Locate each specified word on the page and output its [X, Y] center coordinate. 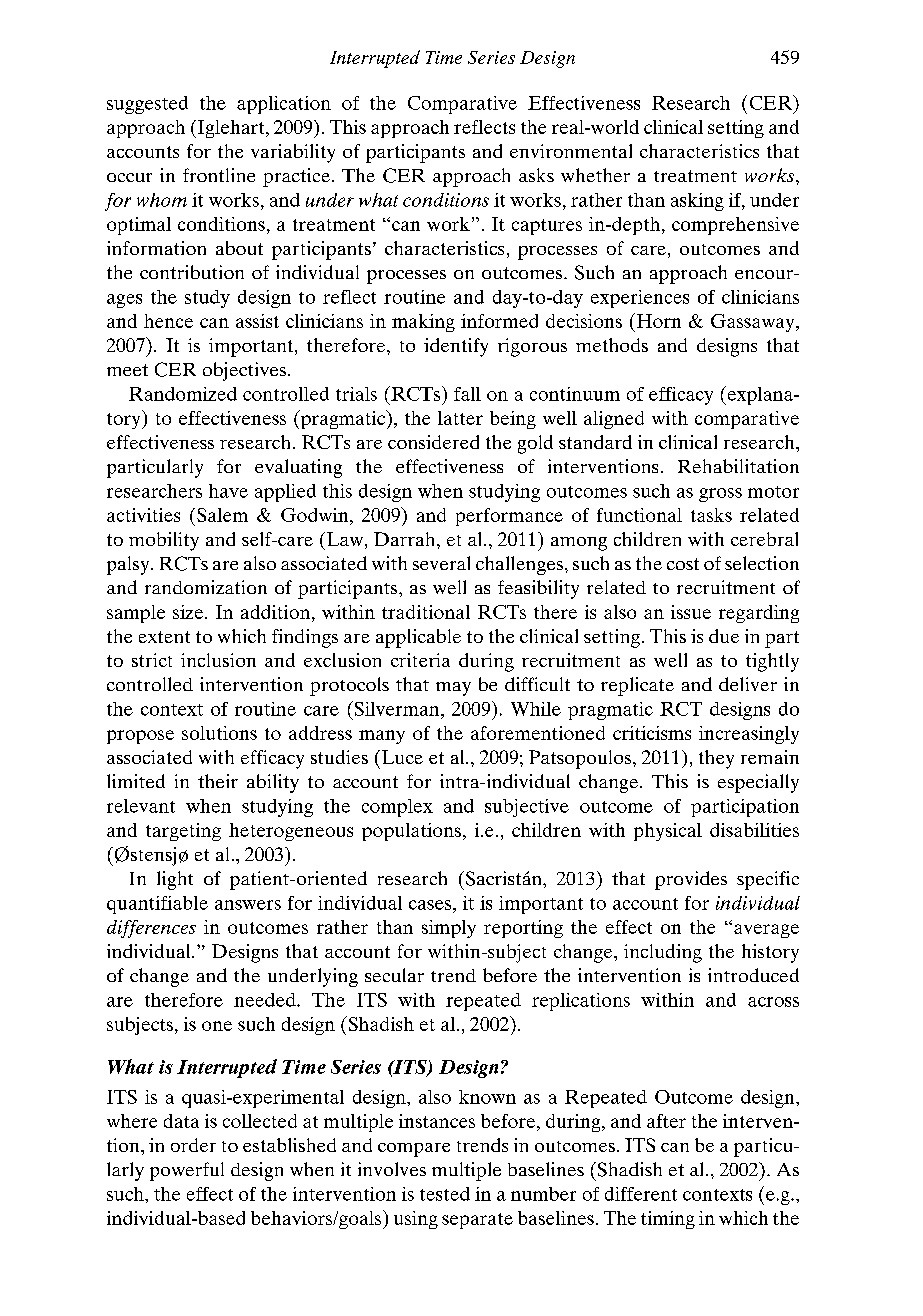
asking [697, 202]
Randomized [183, 394]
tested [445, 1194]
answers [248, 905]
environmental [571, 151]
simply [449, 929]
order [193, 1145]
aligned [614, 420]
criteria [420, 660]
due [724, 636]
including [663, 953]
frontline [219, 175]
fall [467, 394]
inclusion [218, 660]
